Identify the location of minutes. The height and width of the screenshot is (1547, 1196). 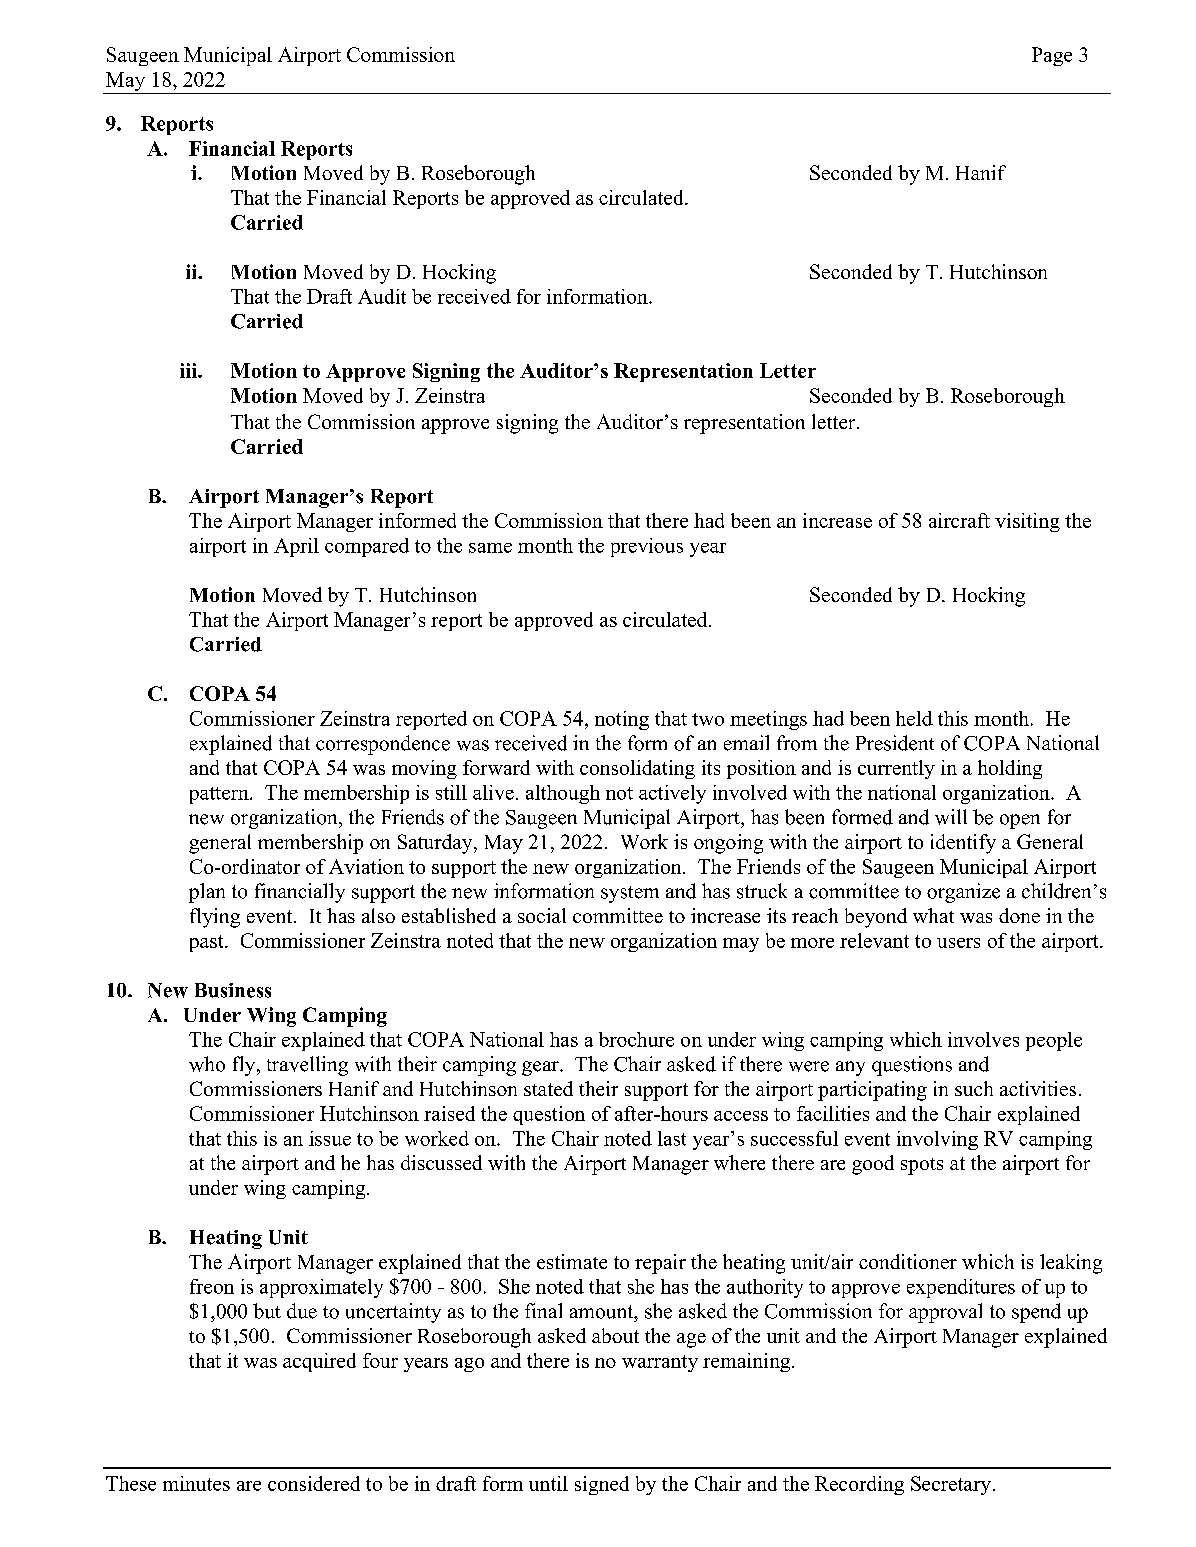
(196, 1483).
